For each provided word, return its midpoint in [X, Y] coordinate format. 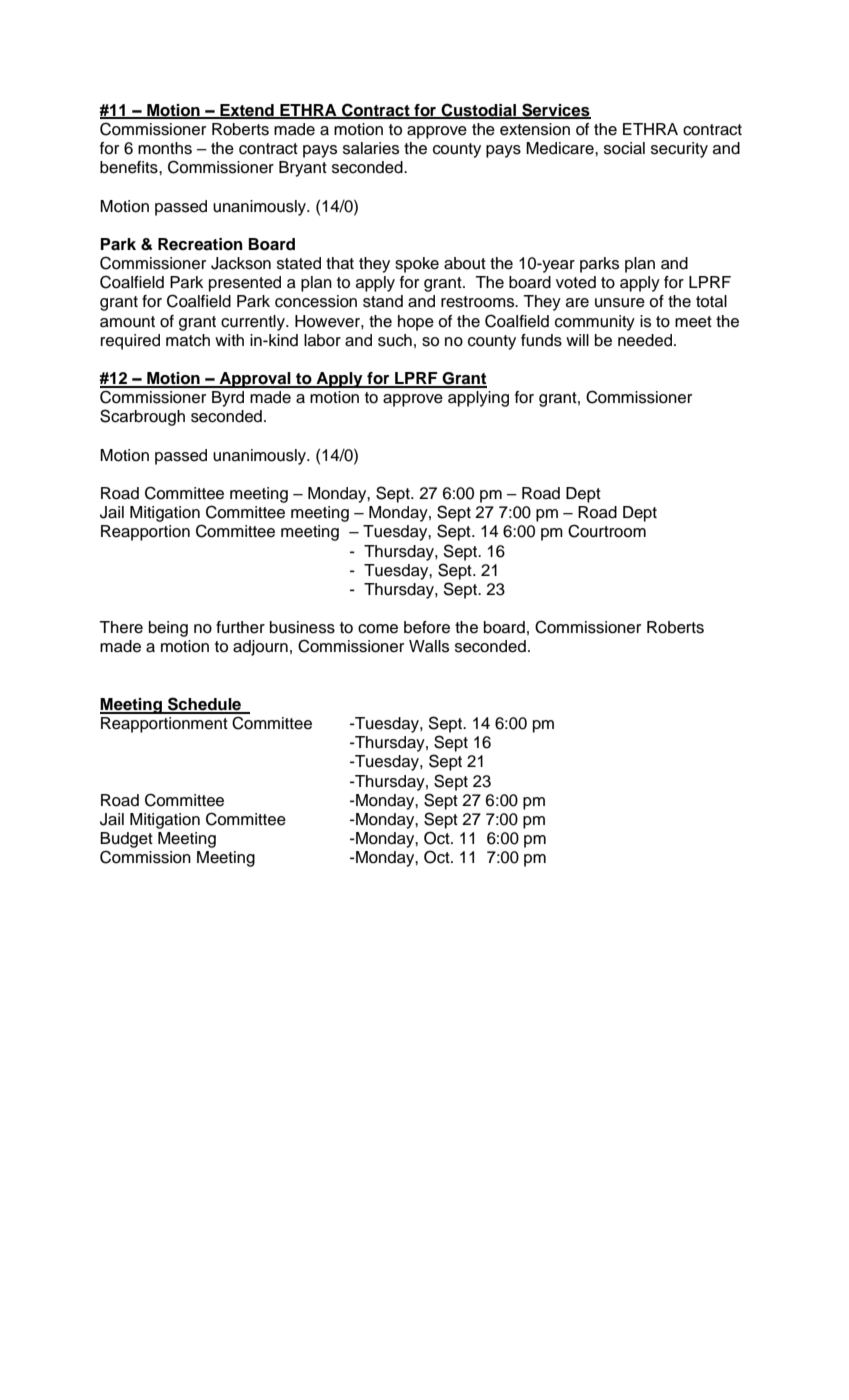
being [168, 629]
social [624, 148]
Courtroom [607, 531]
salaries [371, 148]
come [378, 629]
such [395, 340]
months [165, 148]
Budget [126, 840]
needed [645, 340]
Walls [429, 646]
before [427, 627]
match [188, 340]
